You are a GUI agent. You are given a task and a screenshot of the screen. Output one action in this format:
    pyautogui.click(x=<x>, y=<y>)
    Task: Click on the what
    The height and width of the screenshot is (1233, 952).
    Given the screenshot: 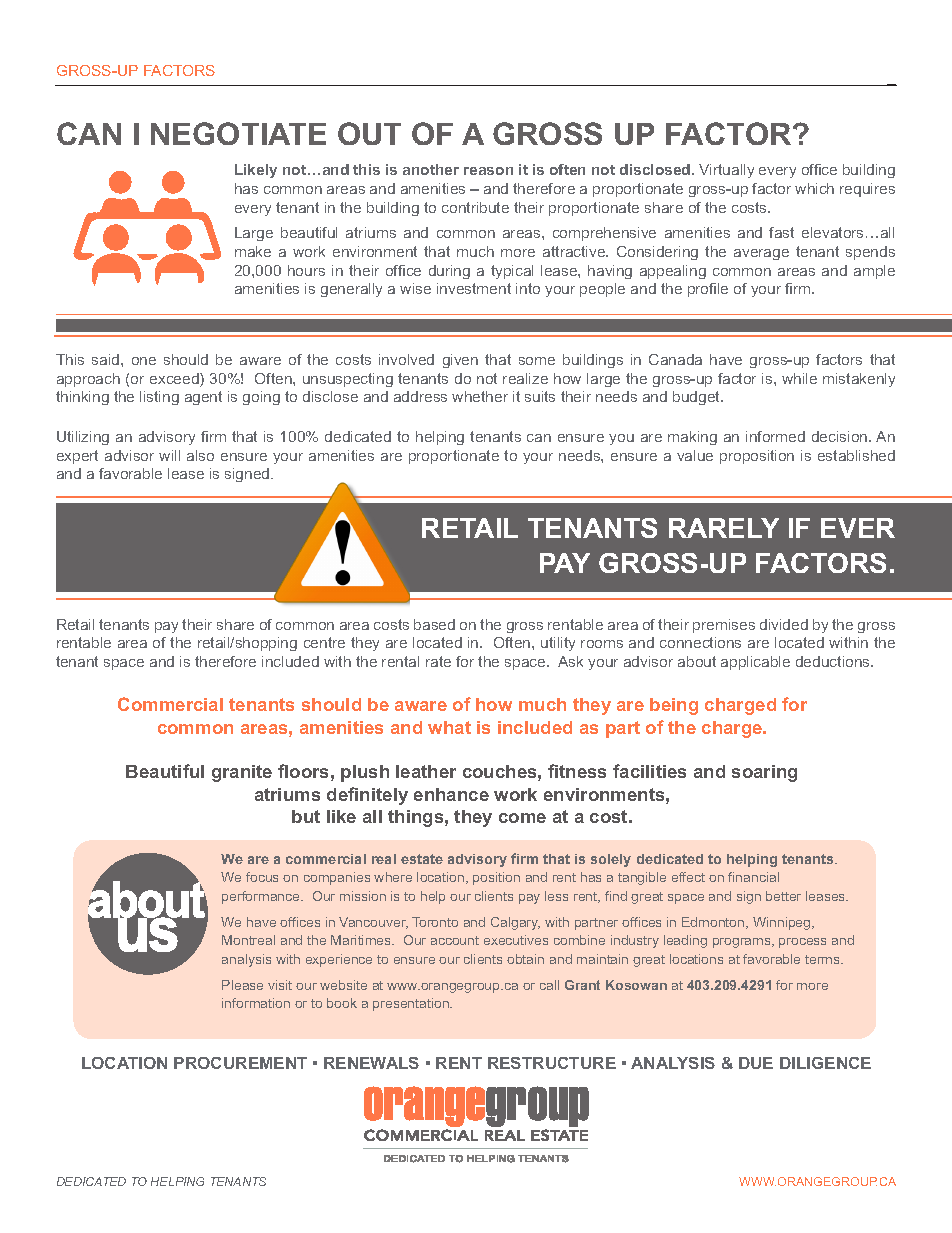 What is the action you would take?
    pyautogui.click(x=449, y=727)
